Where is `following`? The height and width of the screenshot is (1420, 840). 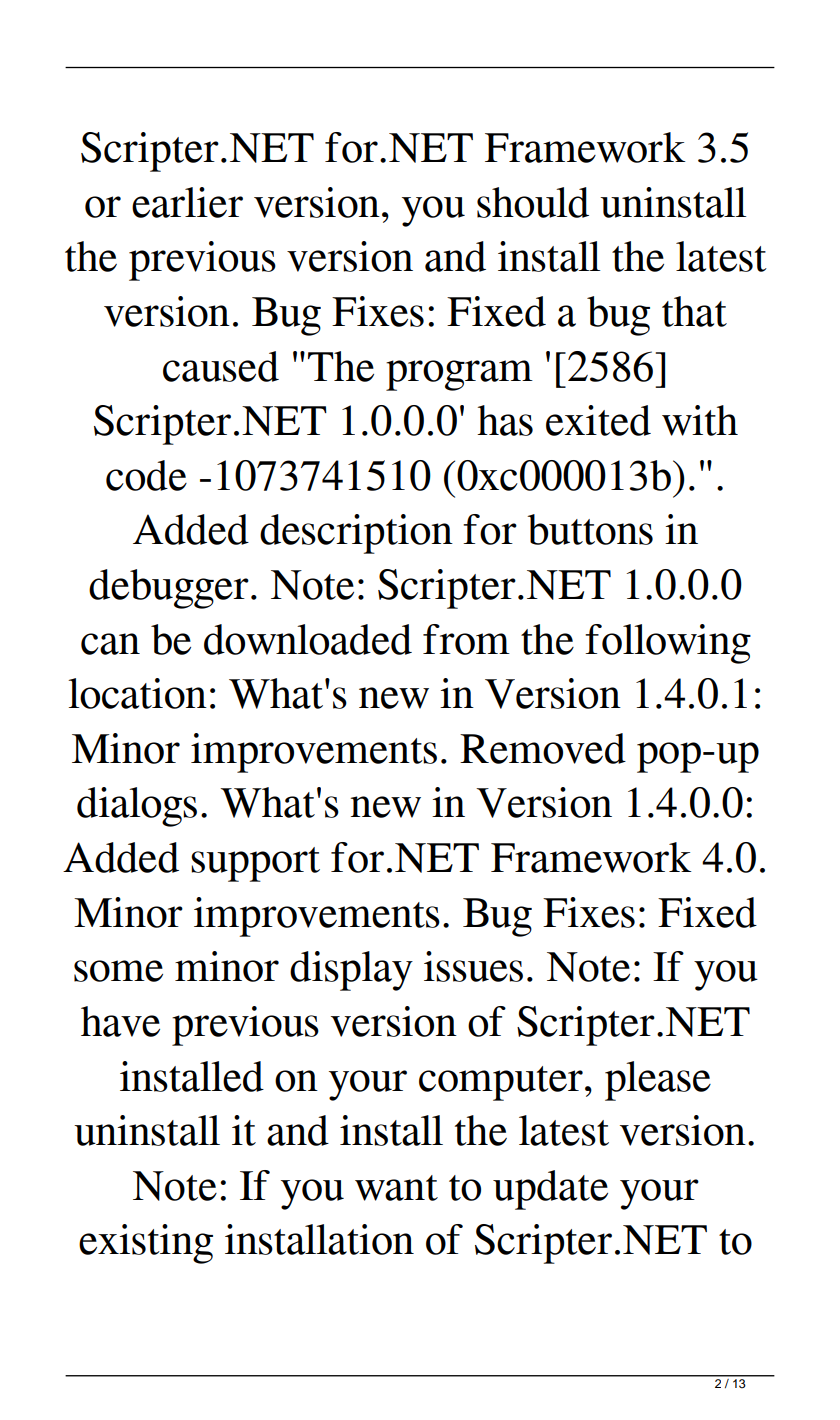 following is located at coordinates (668, 644).
